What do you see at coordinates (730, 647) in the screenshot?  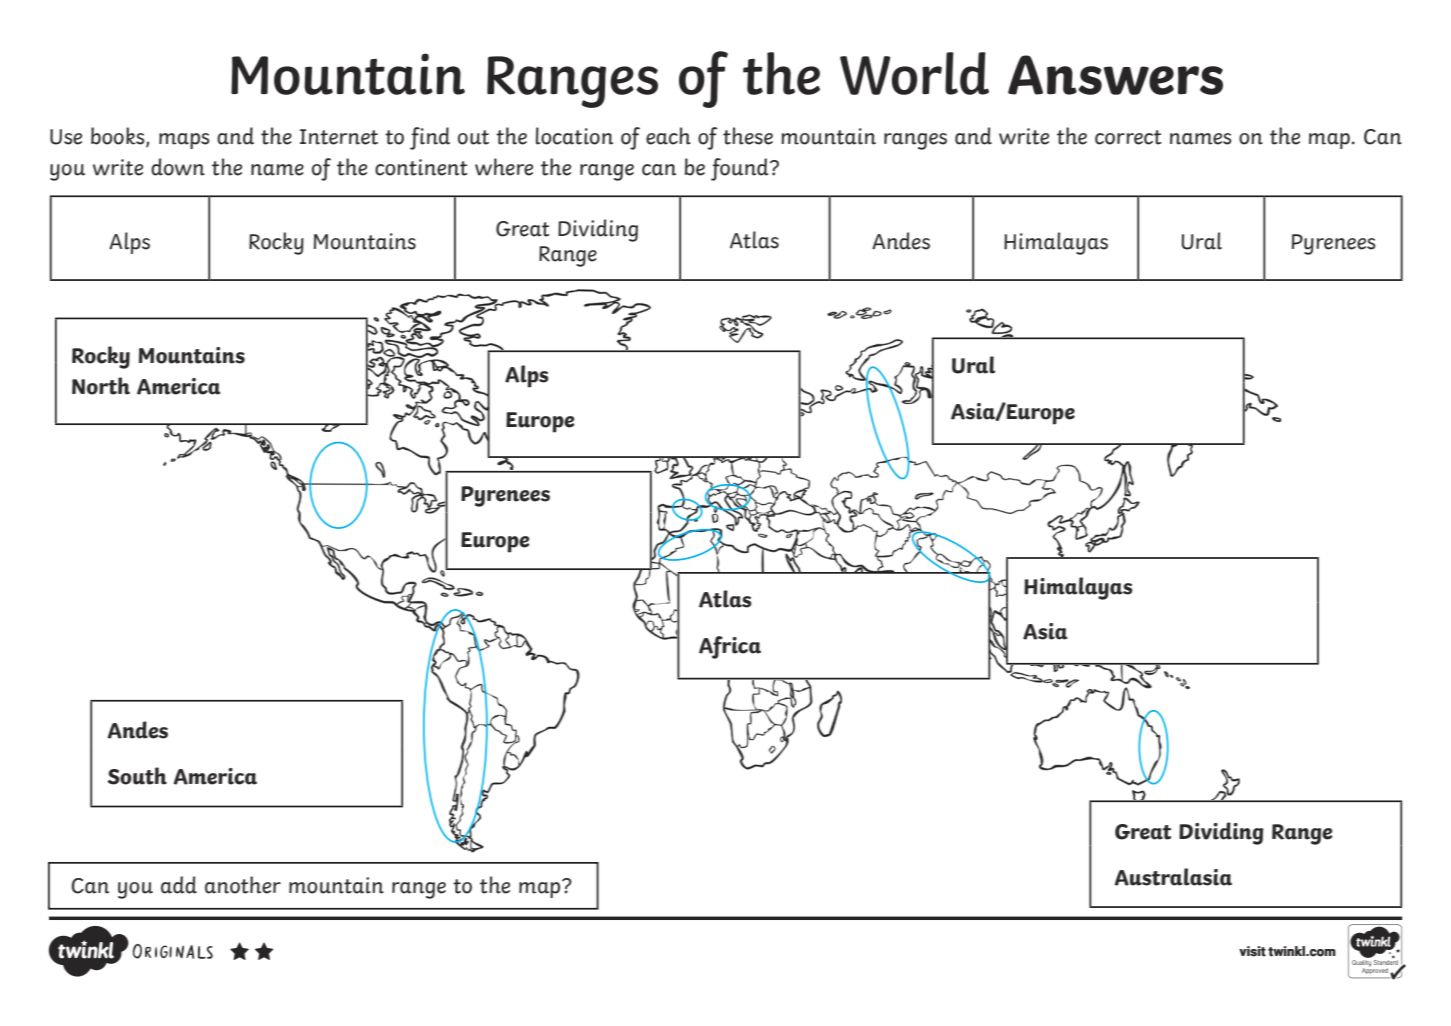 I see `Africa` at bounding box center [730, 647].
